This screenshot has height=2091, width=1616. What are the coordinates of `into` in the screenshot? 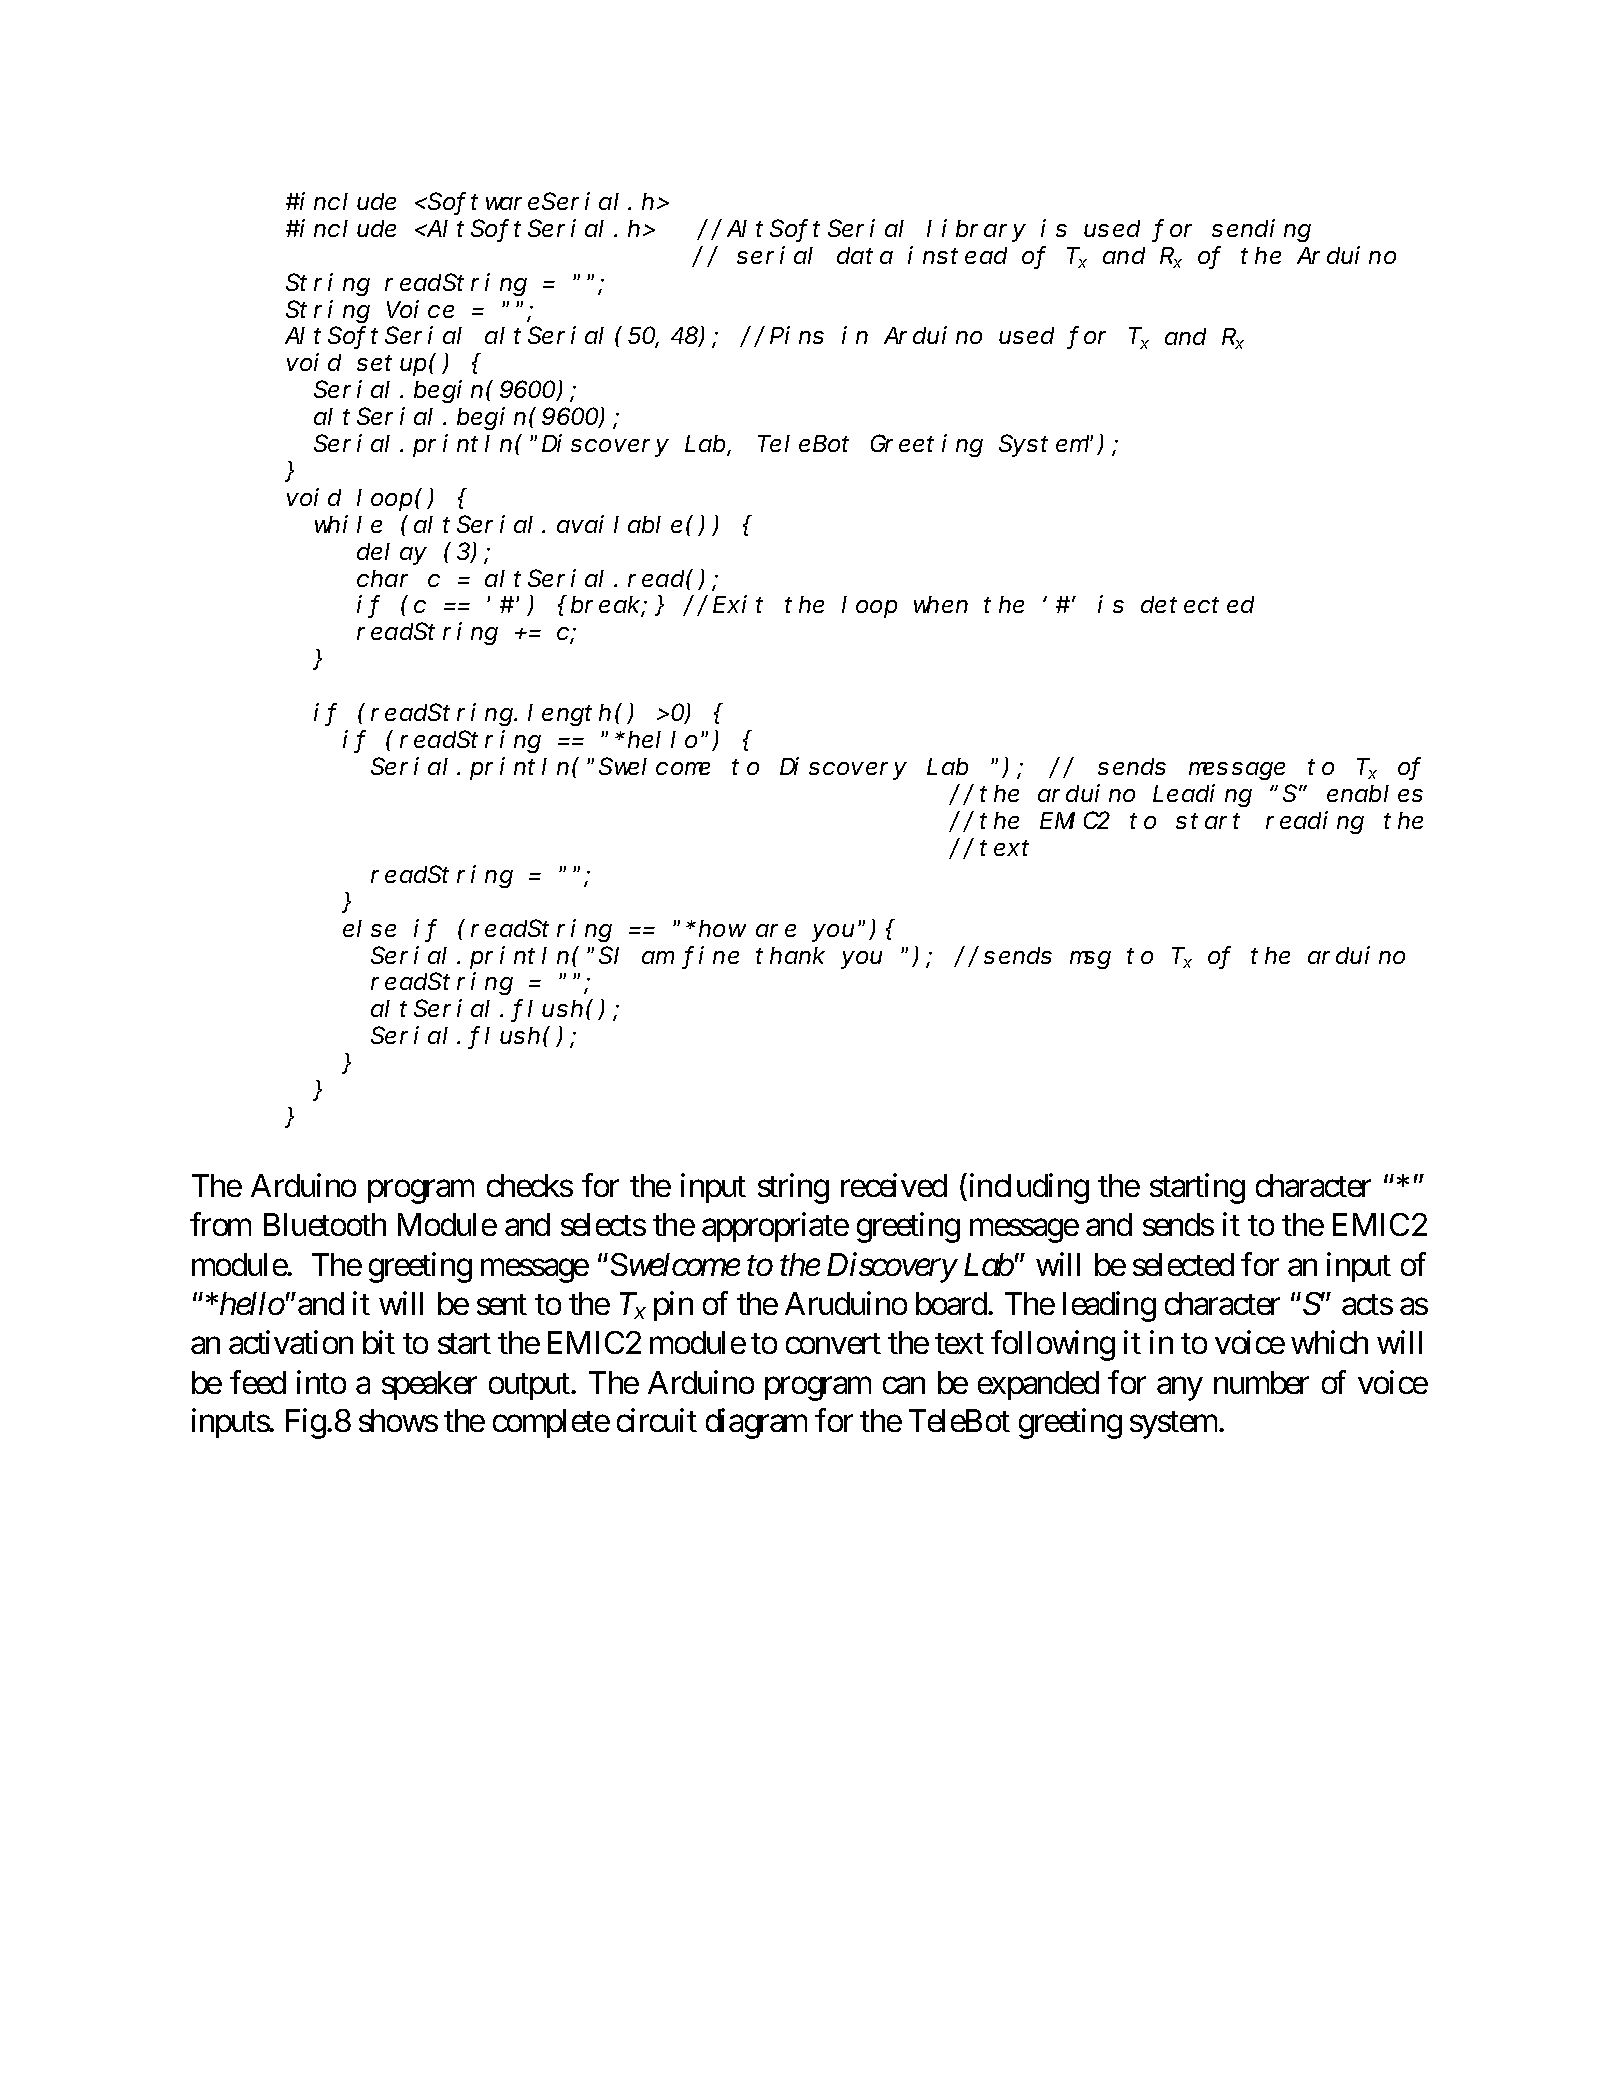 It's located at (321, 1382).
